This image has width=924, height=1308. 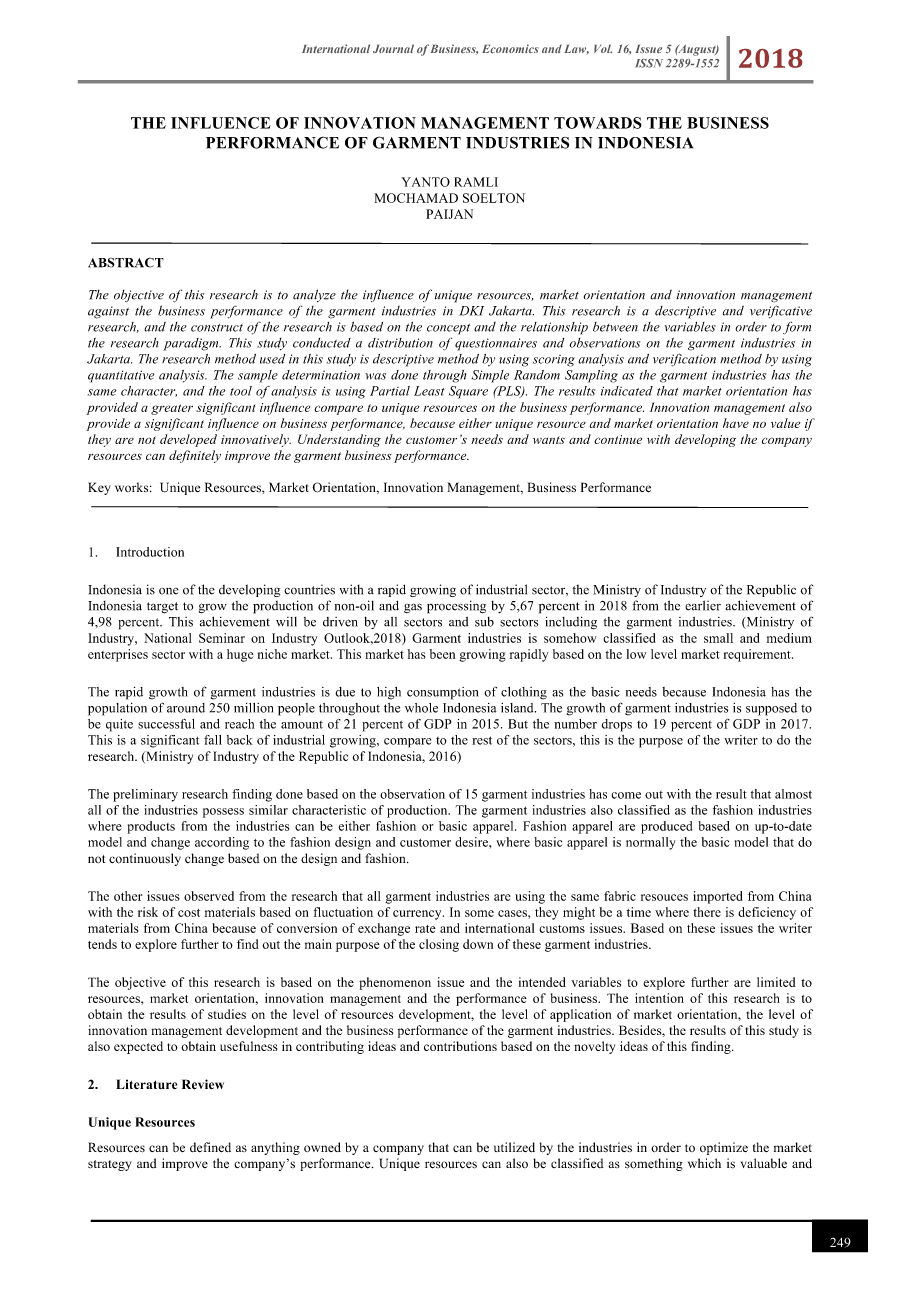 I want to click on continuously, so click(x=145, y=859).
